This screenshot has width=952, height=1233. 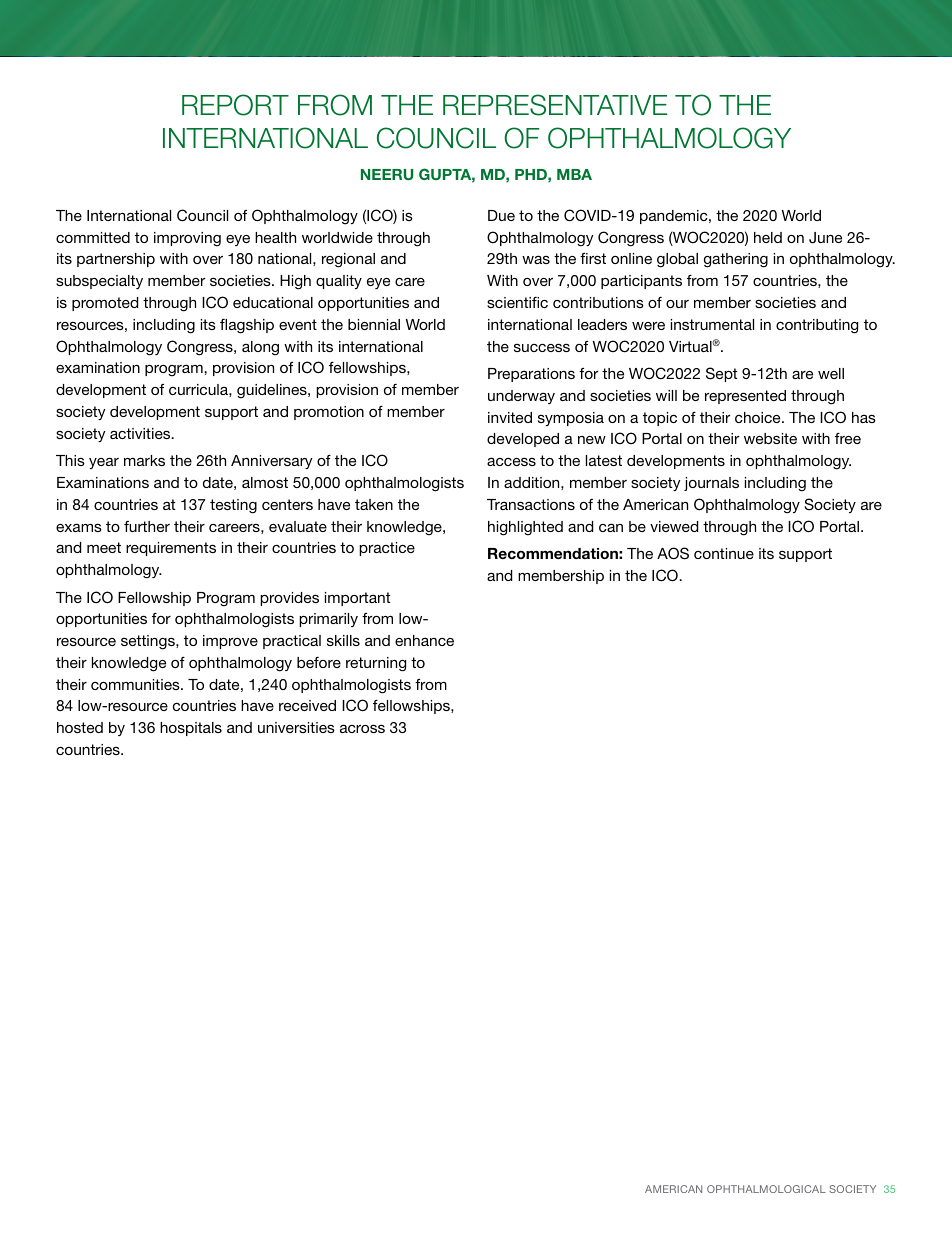 What do you see at coordinates (296, 727) in the screenshot?
I see `universities` at bounding box center [296, 727].
